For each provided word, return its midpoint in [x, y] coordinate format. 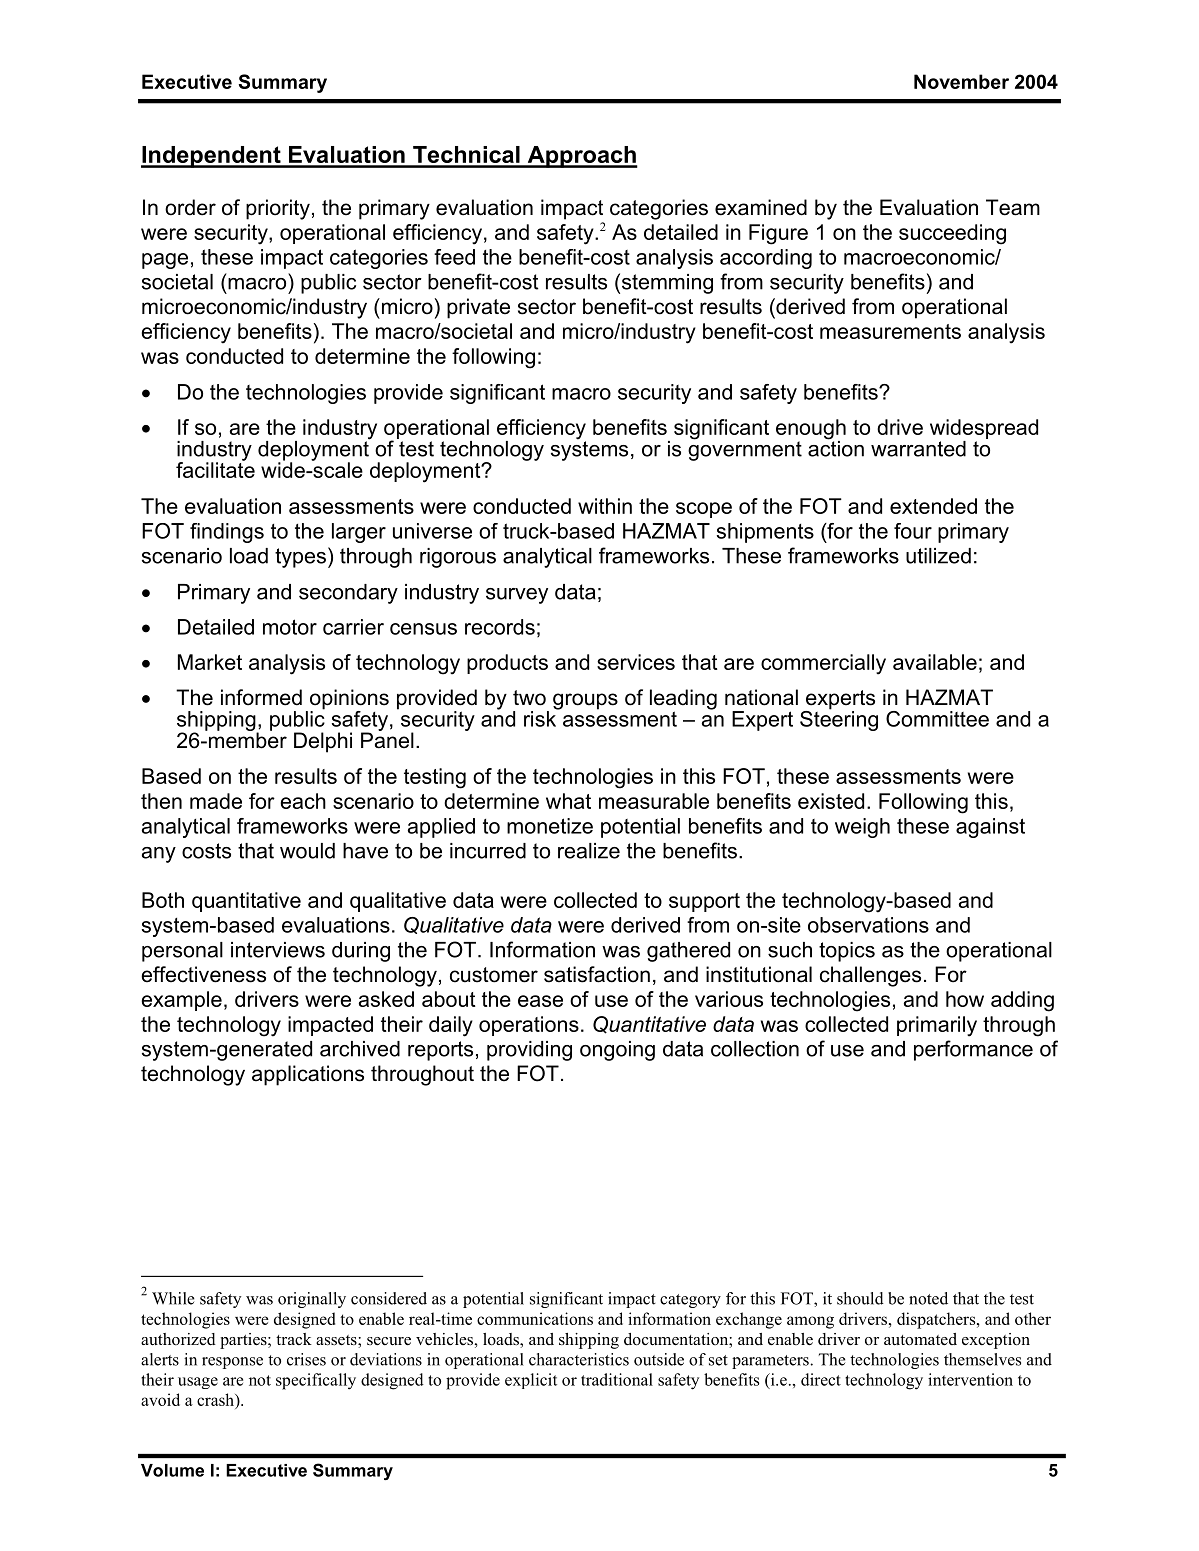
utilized [938, 556]
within [605, 506]
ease [540, 1001]
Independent [212, 157]
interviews [278, 950]
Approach [581, 157]
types [300, 558]
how [965, 999]
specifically [316, 1381]
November [961, 81]
